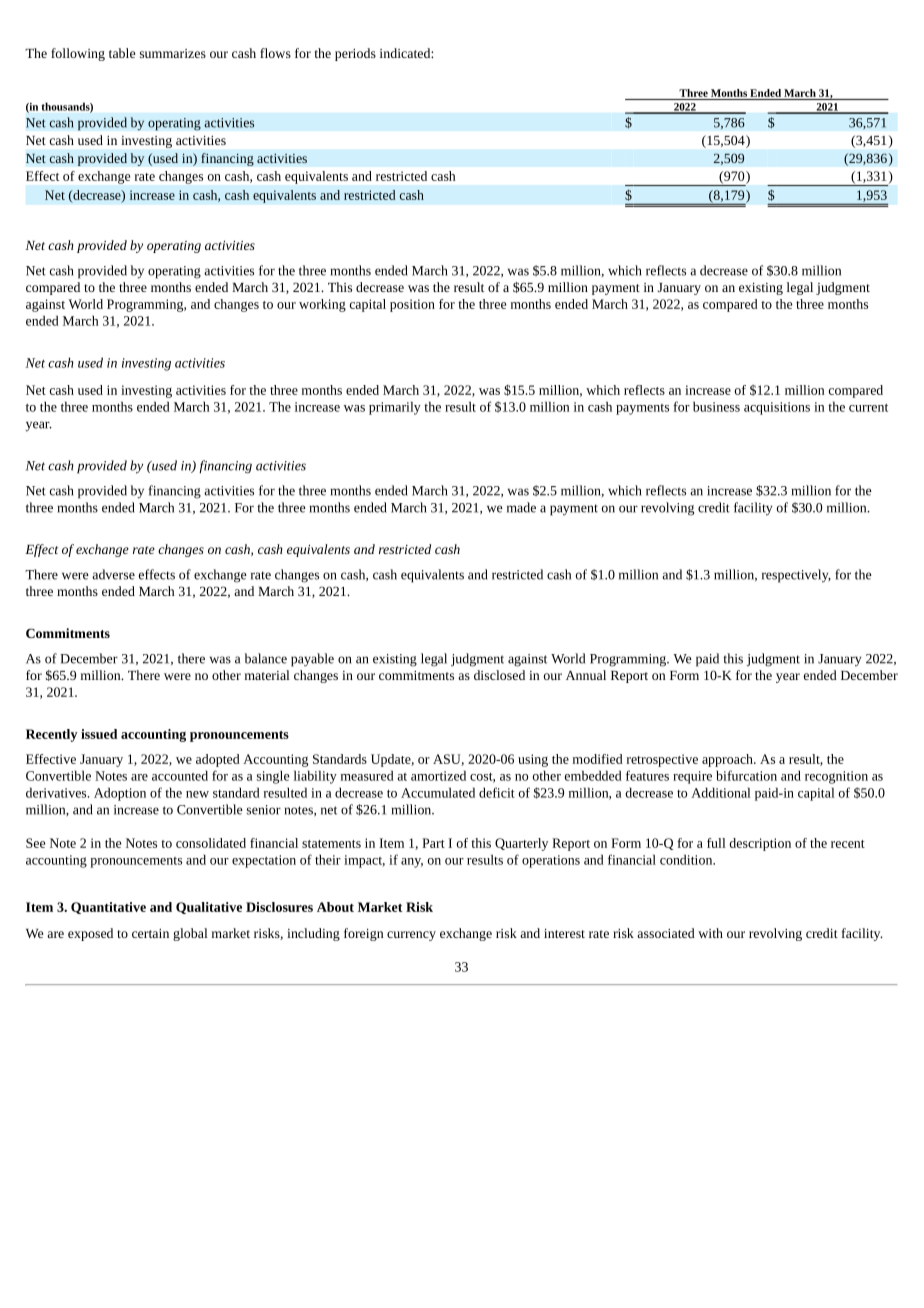 Image resolution: width=924 pixels, height=1308 pixels. Describe the element at coordinates (411, 936) in the page. I see `currency` at that location.
